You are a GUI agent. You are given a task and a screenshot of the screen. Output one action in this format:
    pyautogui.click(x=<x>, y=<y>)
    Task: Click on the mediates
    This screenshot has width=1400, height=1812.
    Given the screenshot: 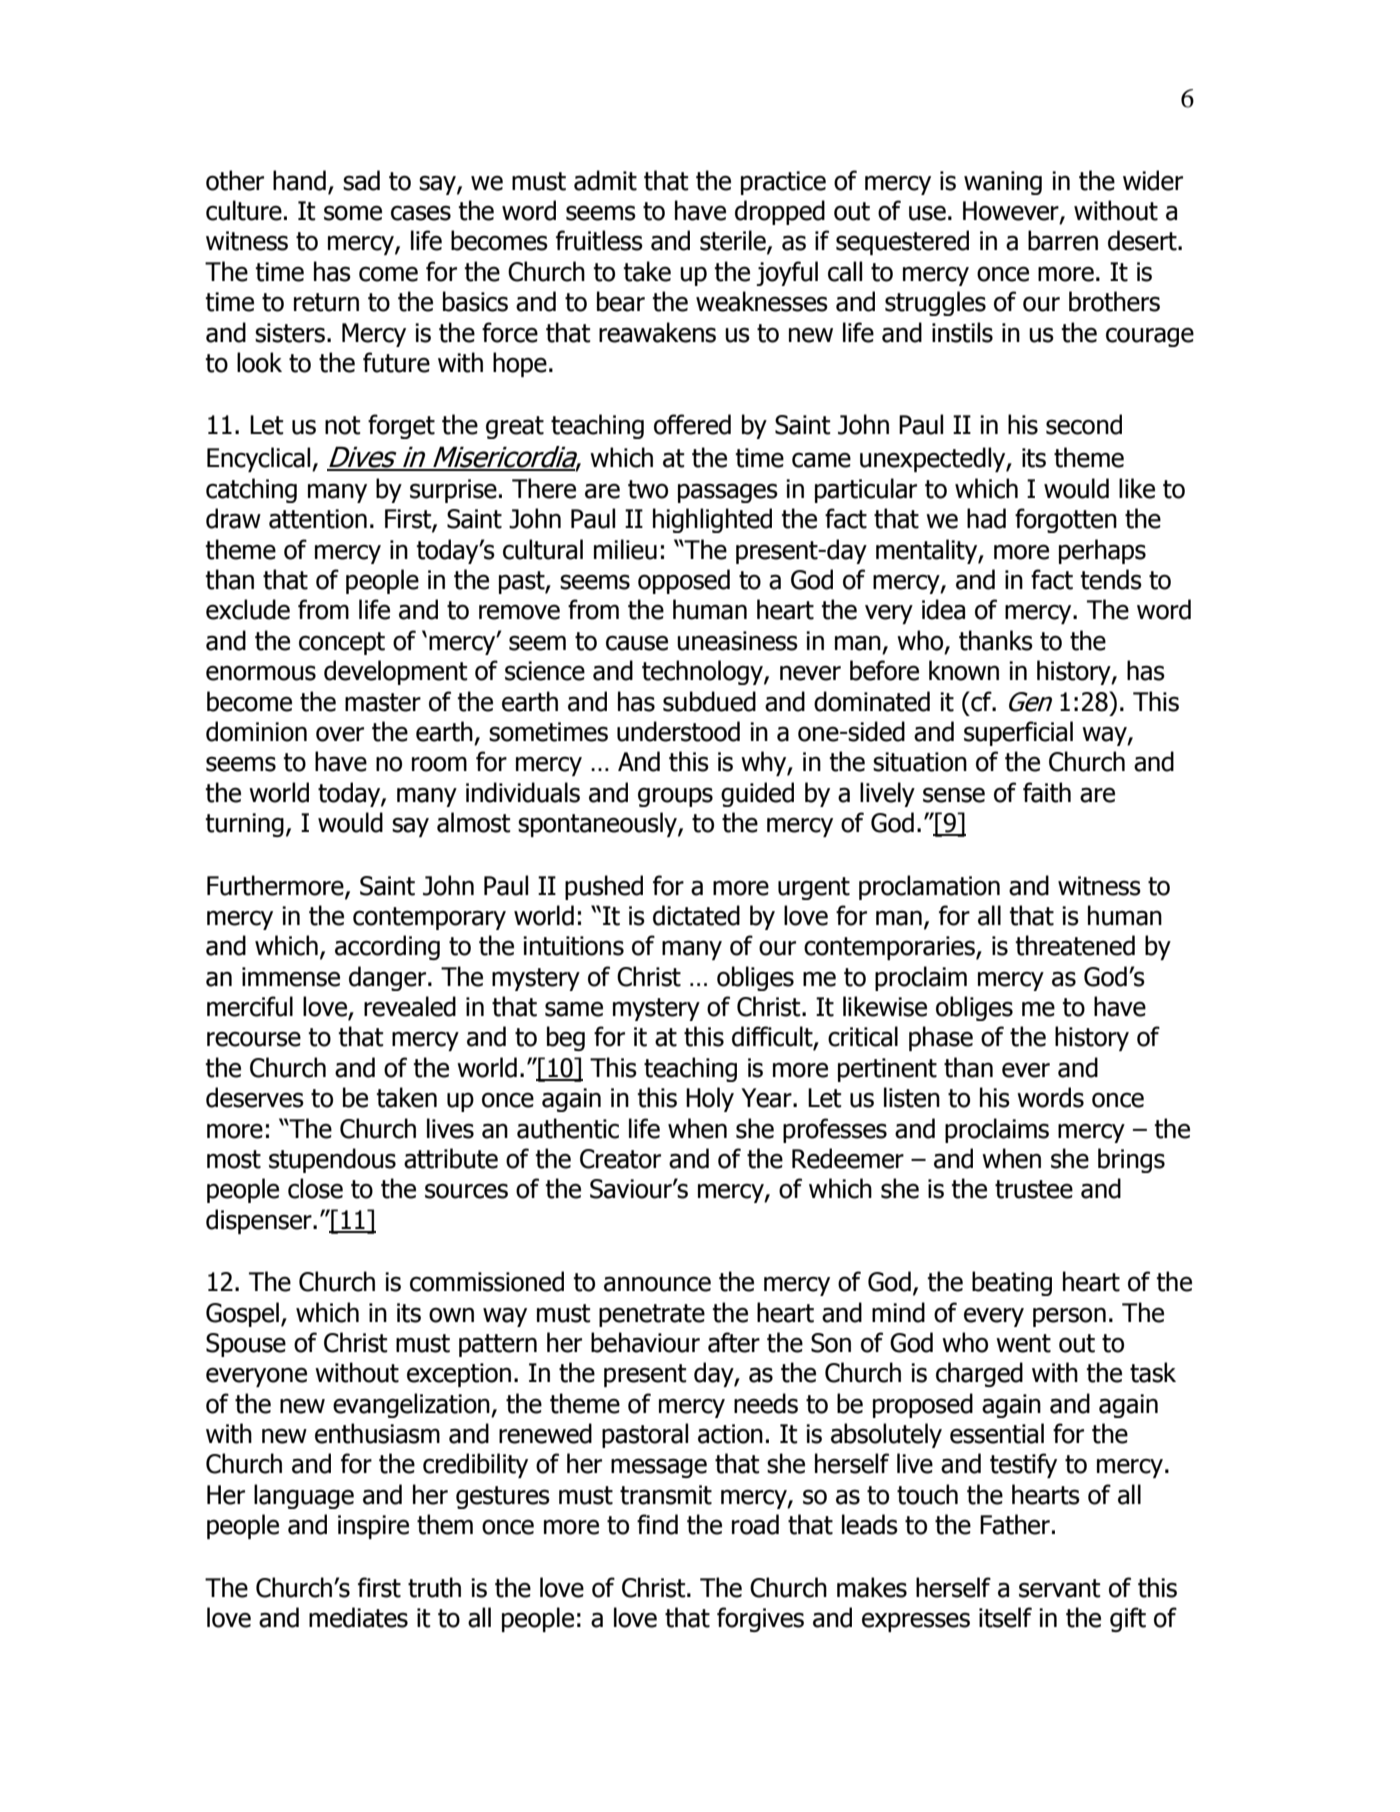 What is the action you would take?
    pyautogui.click(x=358, y=1617)
